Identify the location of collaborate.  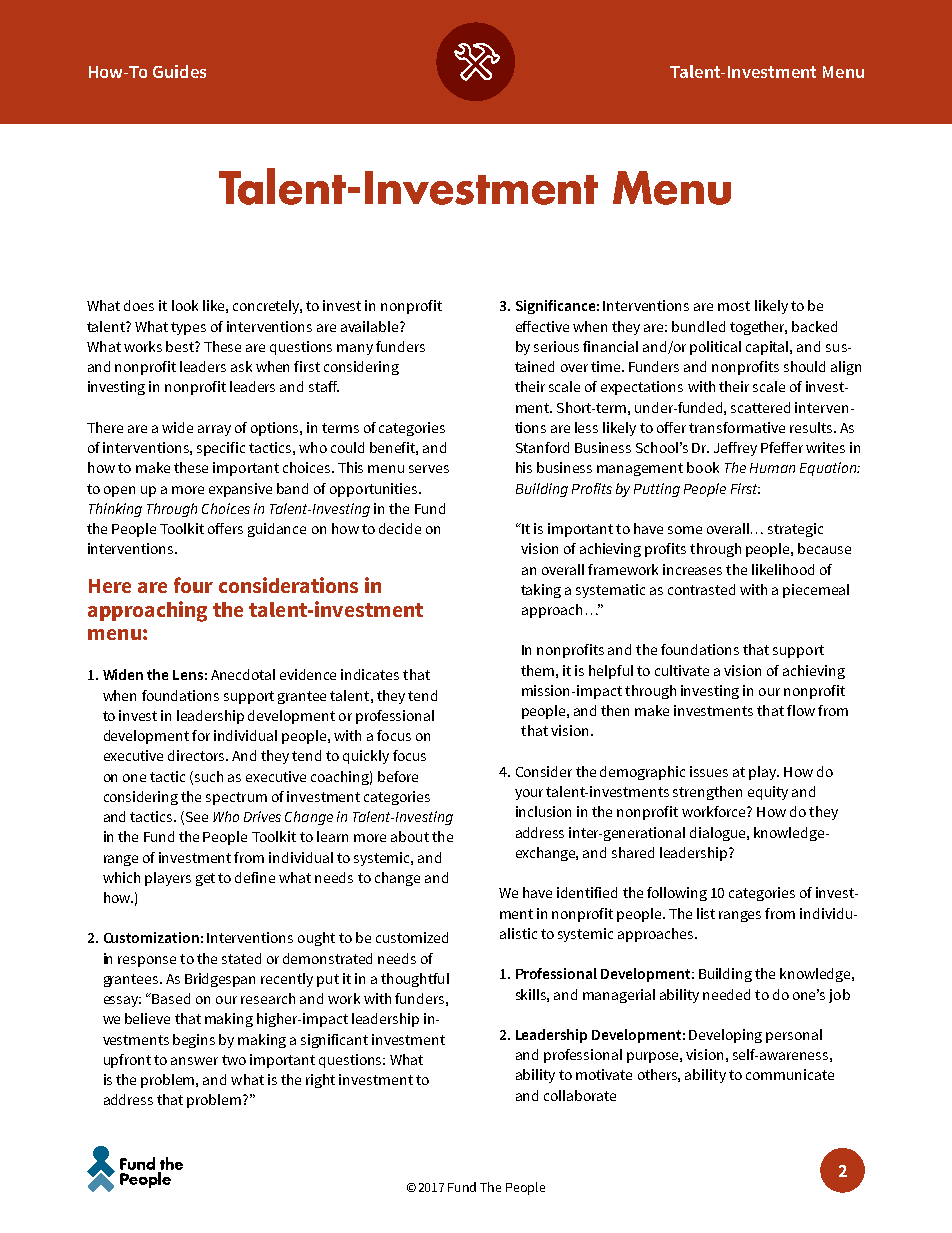
(580, 1095).
